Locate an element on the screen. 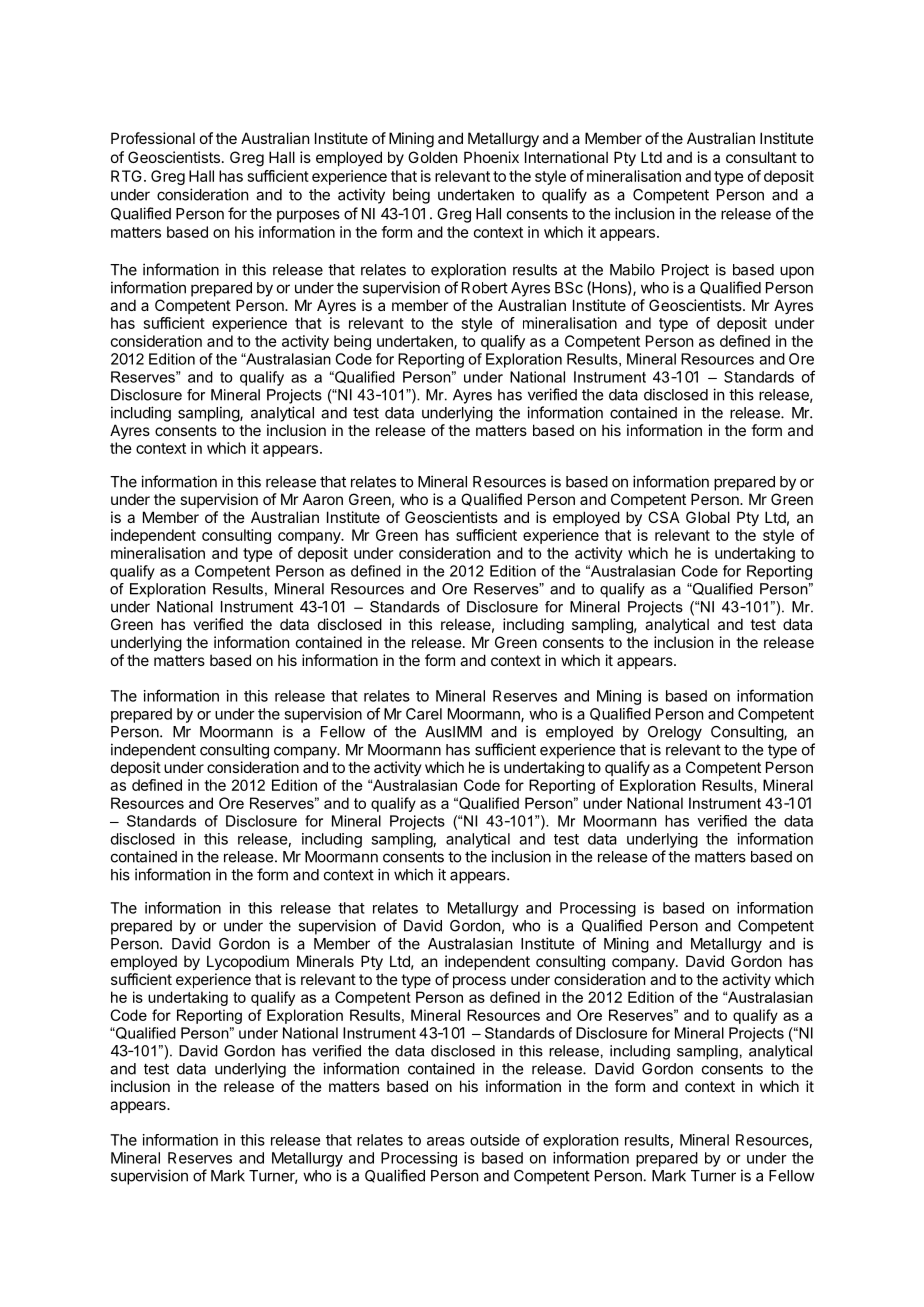 The image size is (924, 1307). Global is located at coordinates (708, 517).
